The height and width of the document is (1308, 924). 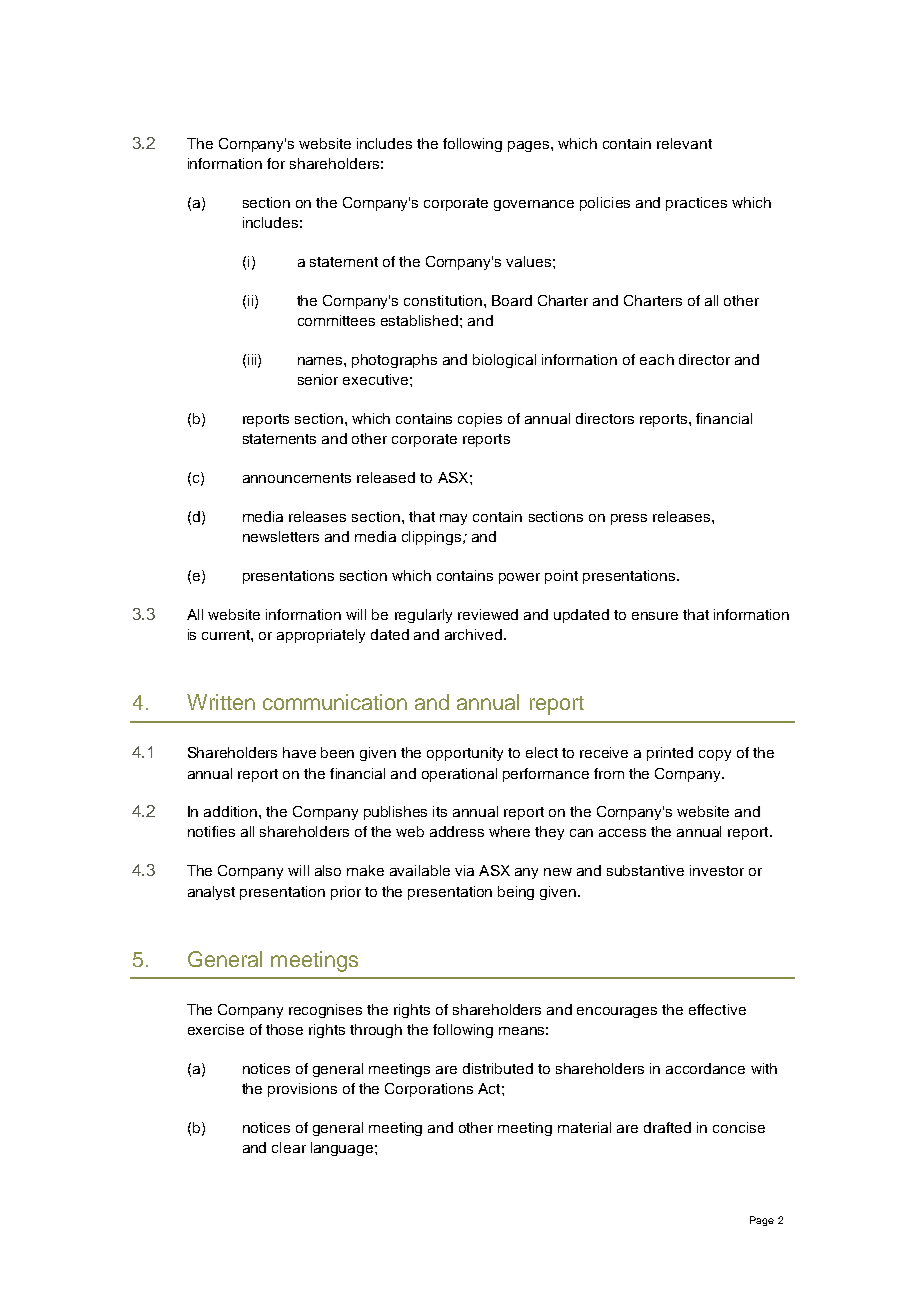 What do you see at coordinates (655, 616) in the document?
I see `ensure` at bounding box center [655, 616].
